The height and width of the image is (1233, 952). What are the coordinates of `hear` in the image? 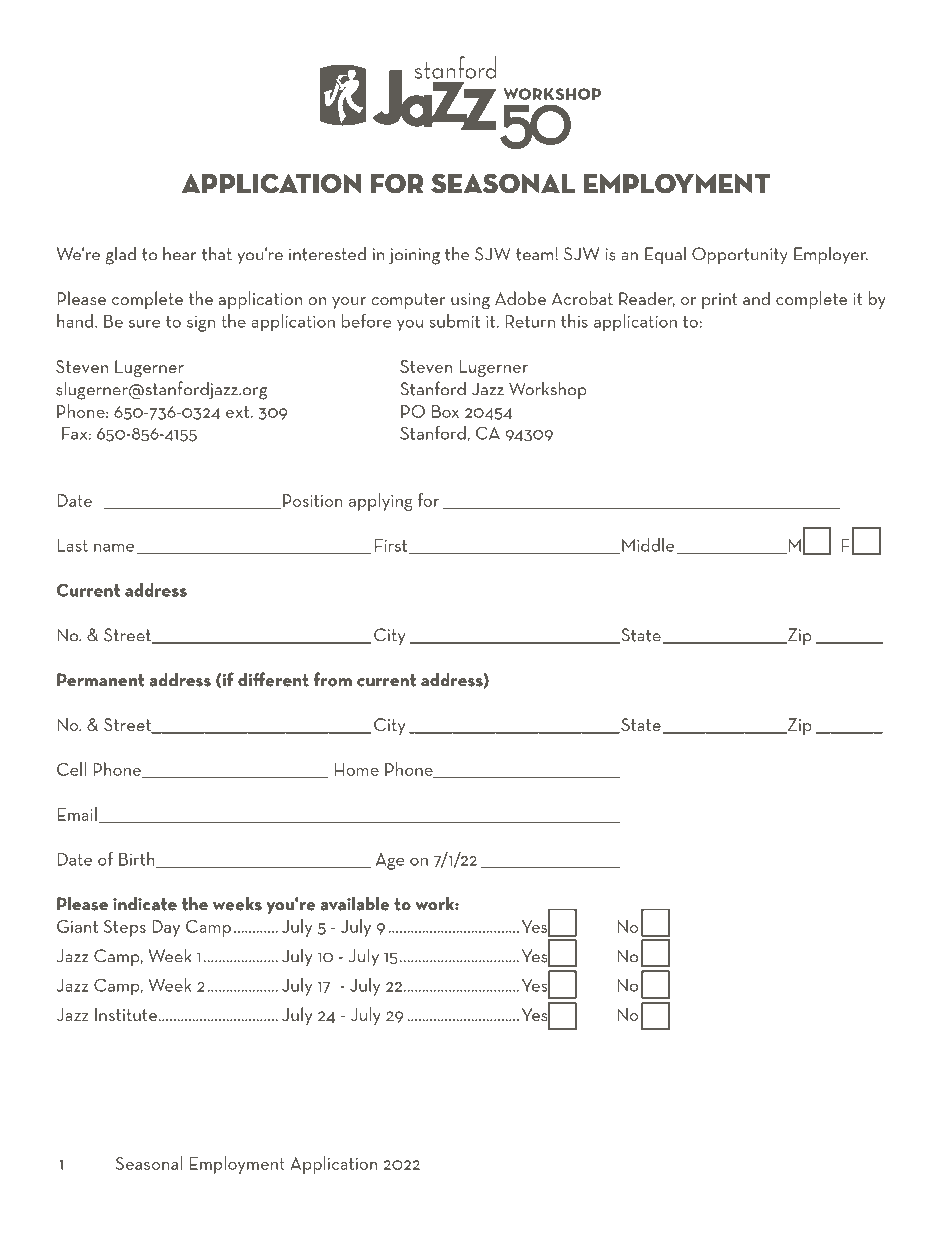 It's located at (179, 253).
